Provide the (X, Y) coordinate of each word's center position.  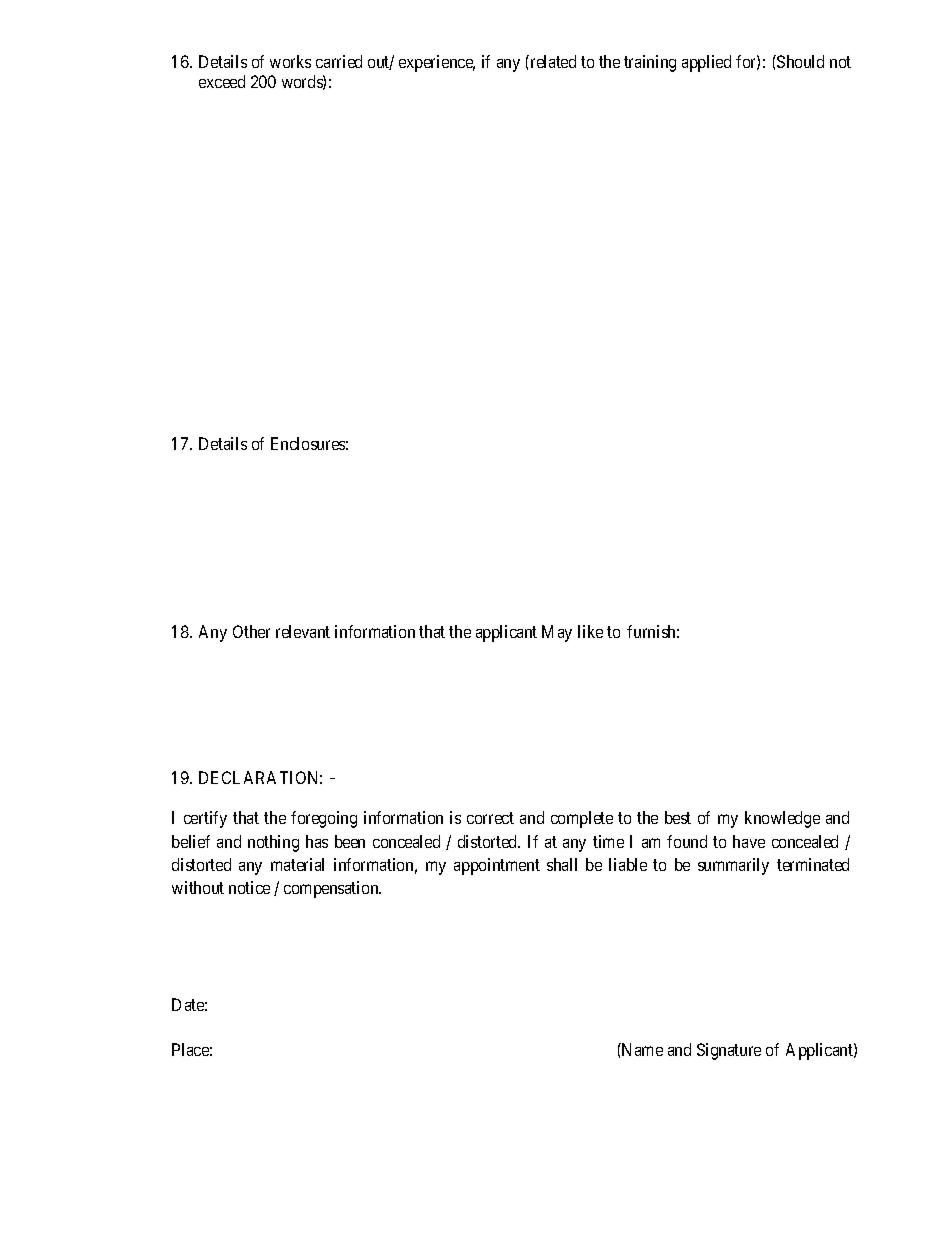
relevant (303, 631)
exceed (222, 81)
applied (706, 63)
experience (437, 63)
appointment (497, 866)
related (552, 61)
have (749, 841)
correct (490, 818)
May (557, 633)
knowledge (782, 819)
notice (249, 887)
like (590, 631)
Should (799, 61)
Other (251, 631)
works (290, 61)
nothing (273, 843)
